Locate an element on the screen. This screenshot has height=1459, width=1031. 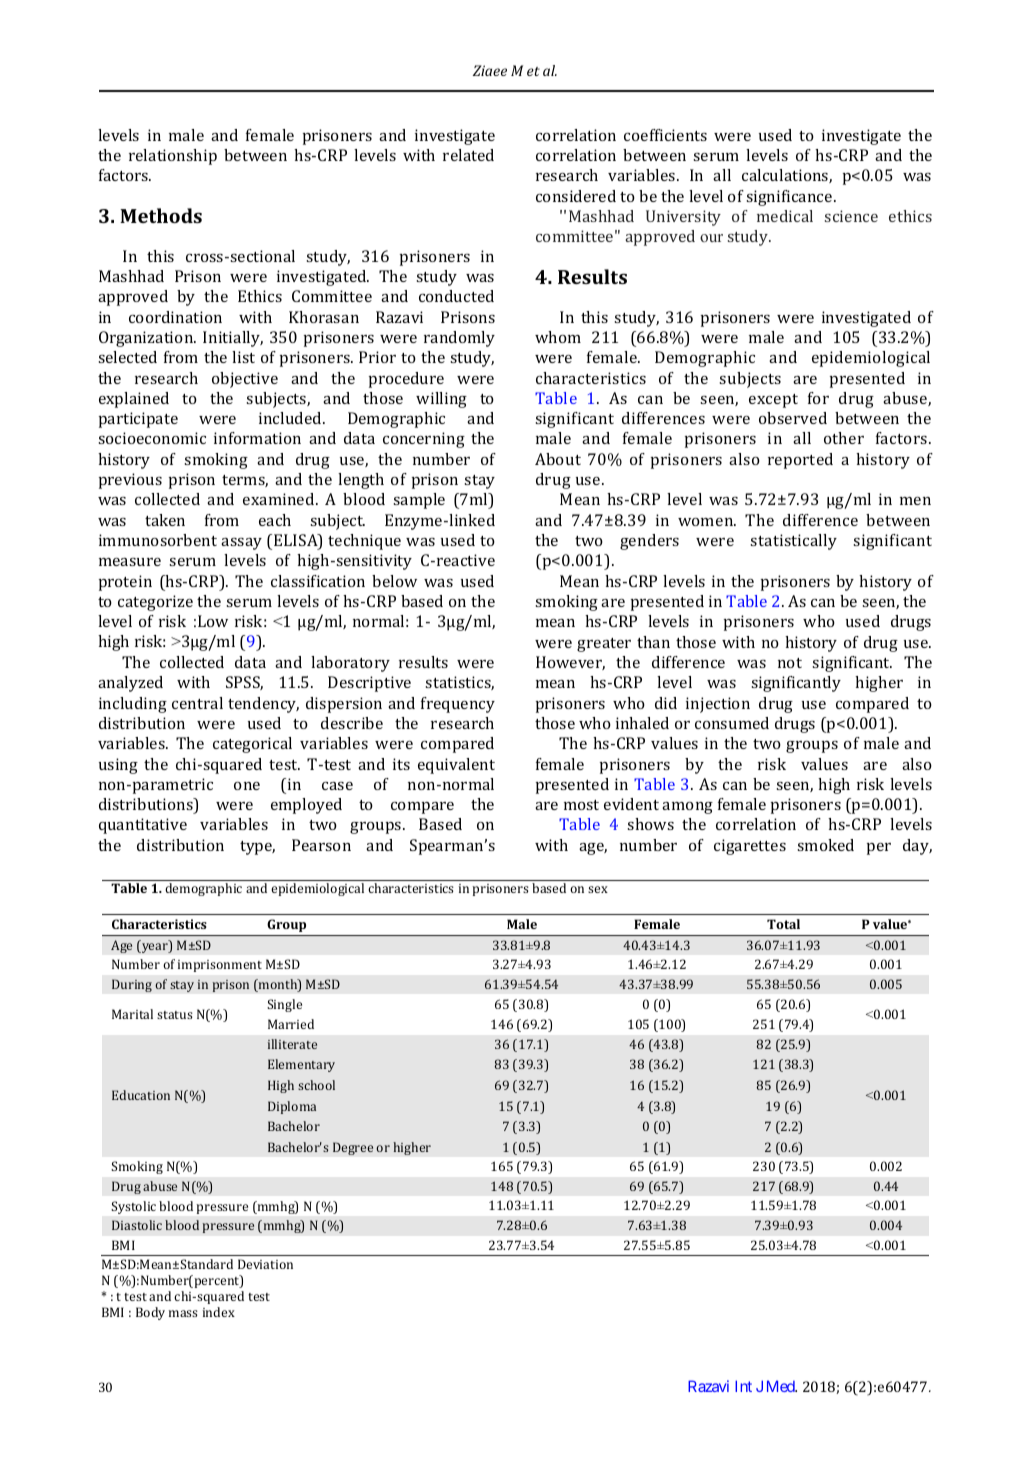
assay is located at coordinates (241, 544).
